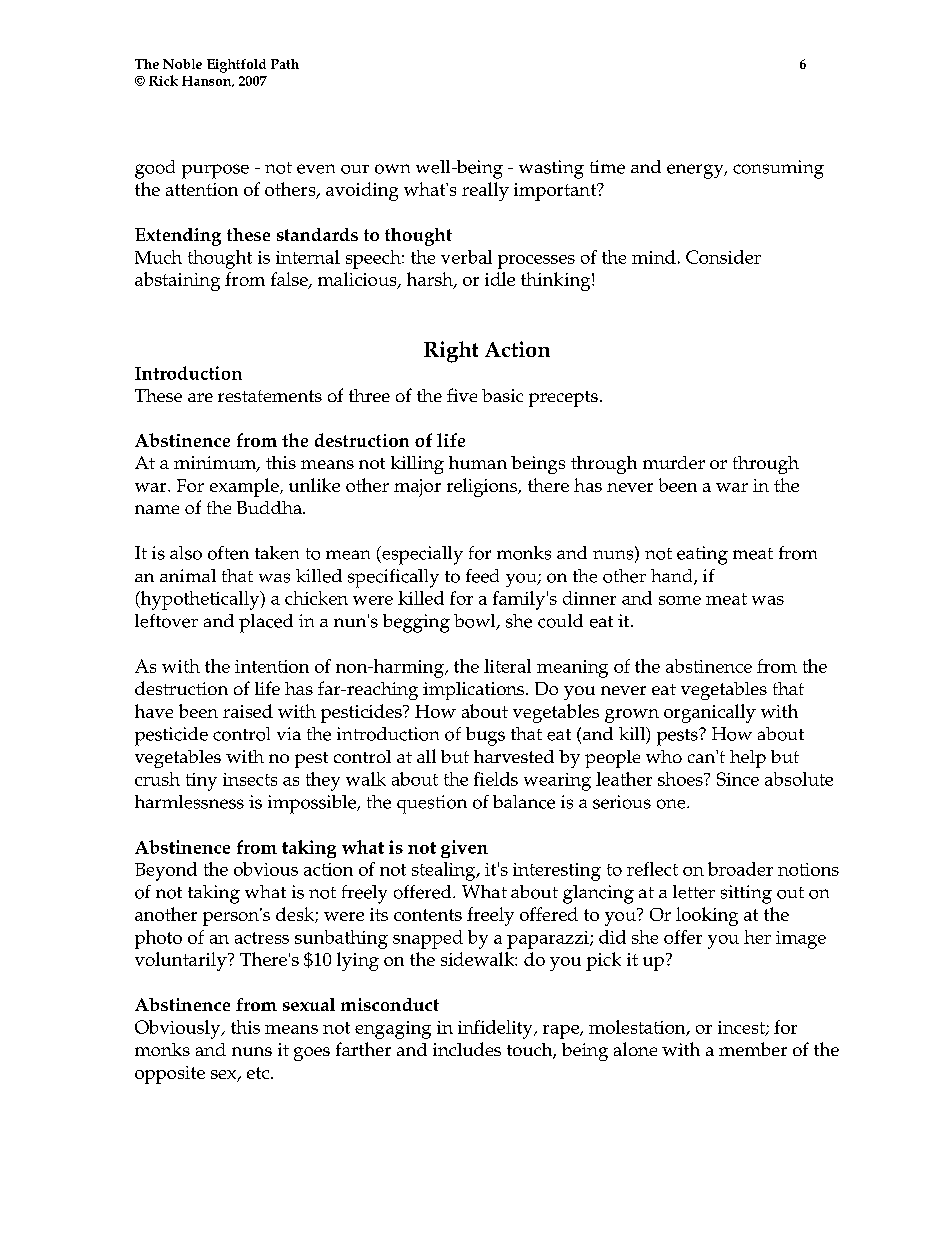  I want to click on includes, so click(467, 1049).
